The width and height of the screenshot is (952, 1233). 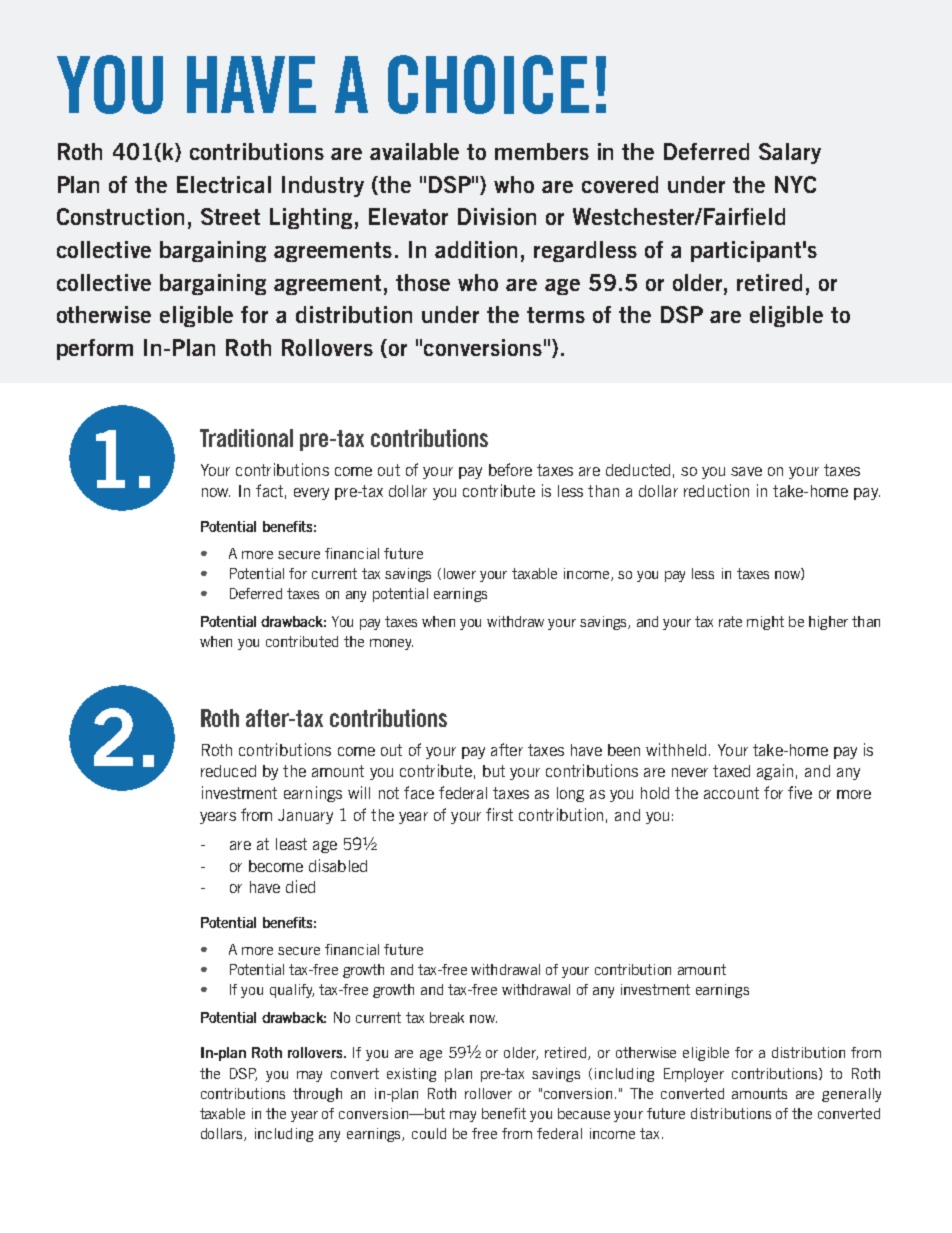 I want to click on Electrical, so click(x=224, y=184).
